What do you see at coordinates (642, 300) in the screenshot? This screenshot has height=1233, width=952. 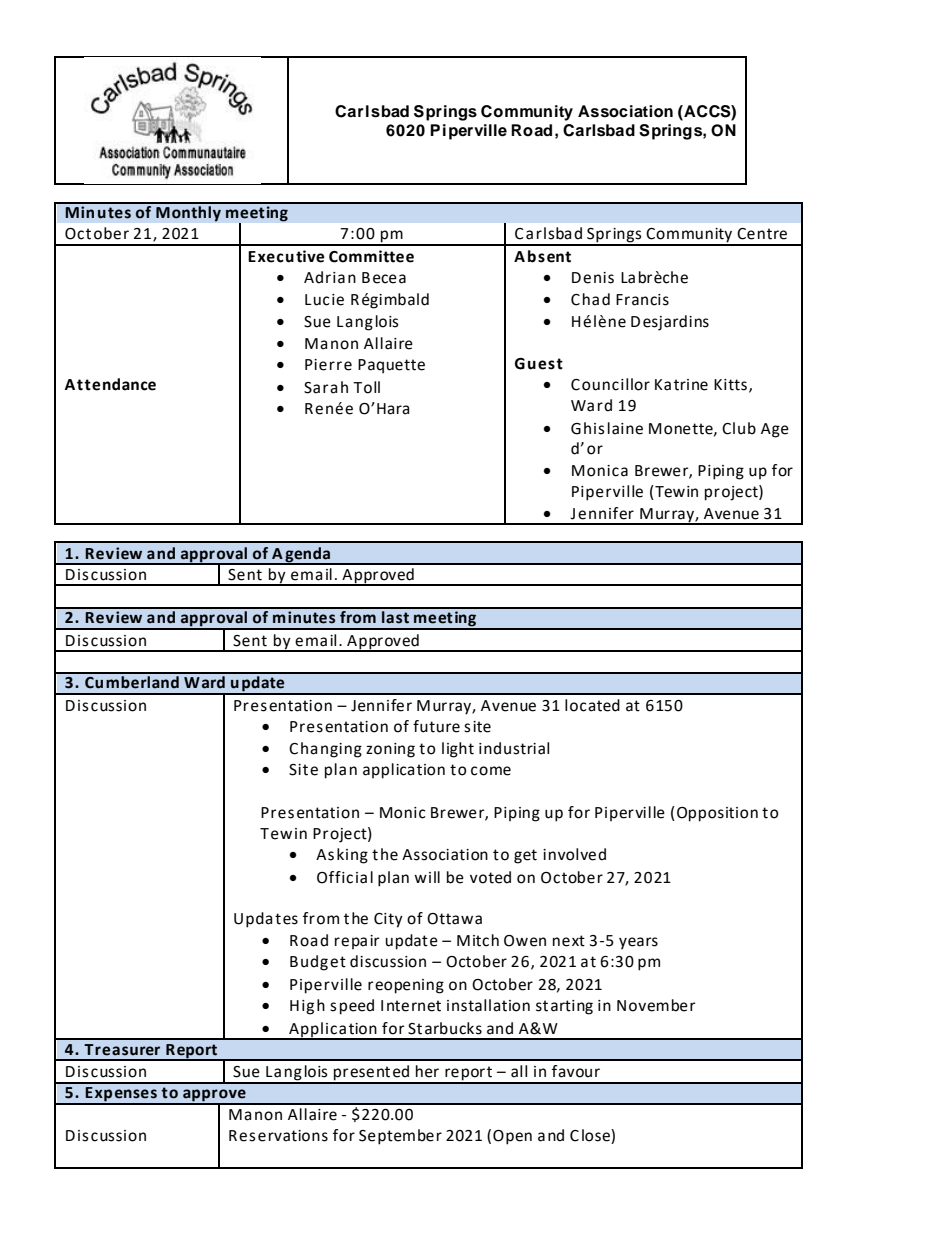 I see `Francis` at bounding box center [642, 300].
